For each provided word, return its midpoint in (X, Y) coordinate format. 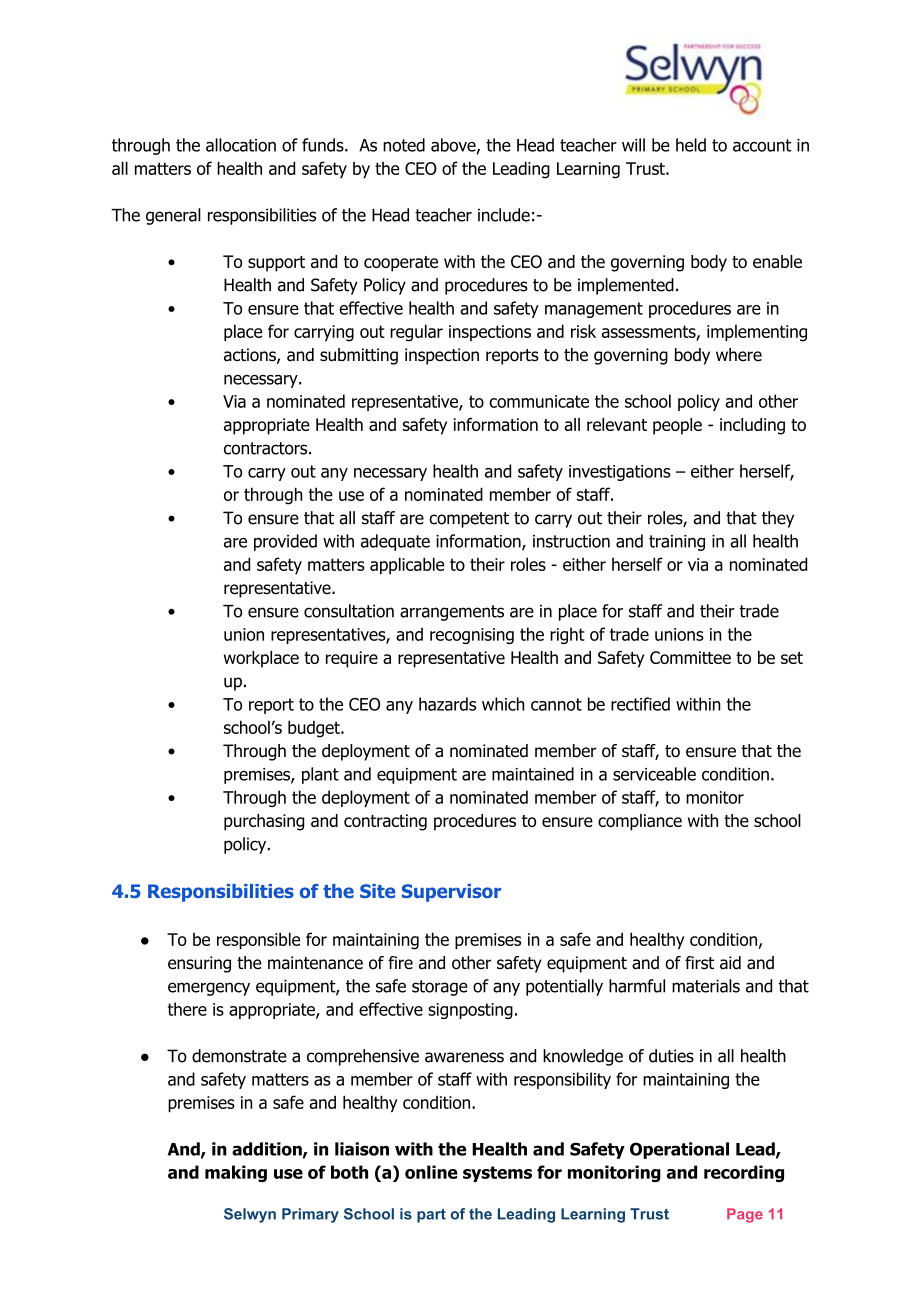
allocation (241, 145)
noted (404, 145)
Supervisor (451, 893)
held (691, 145)
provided (285, 542)
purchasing (264, 822)
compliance (640, 822)
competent (469, 520)
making (236, 1173)
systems (497, 1174)
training (677, 543)
